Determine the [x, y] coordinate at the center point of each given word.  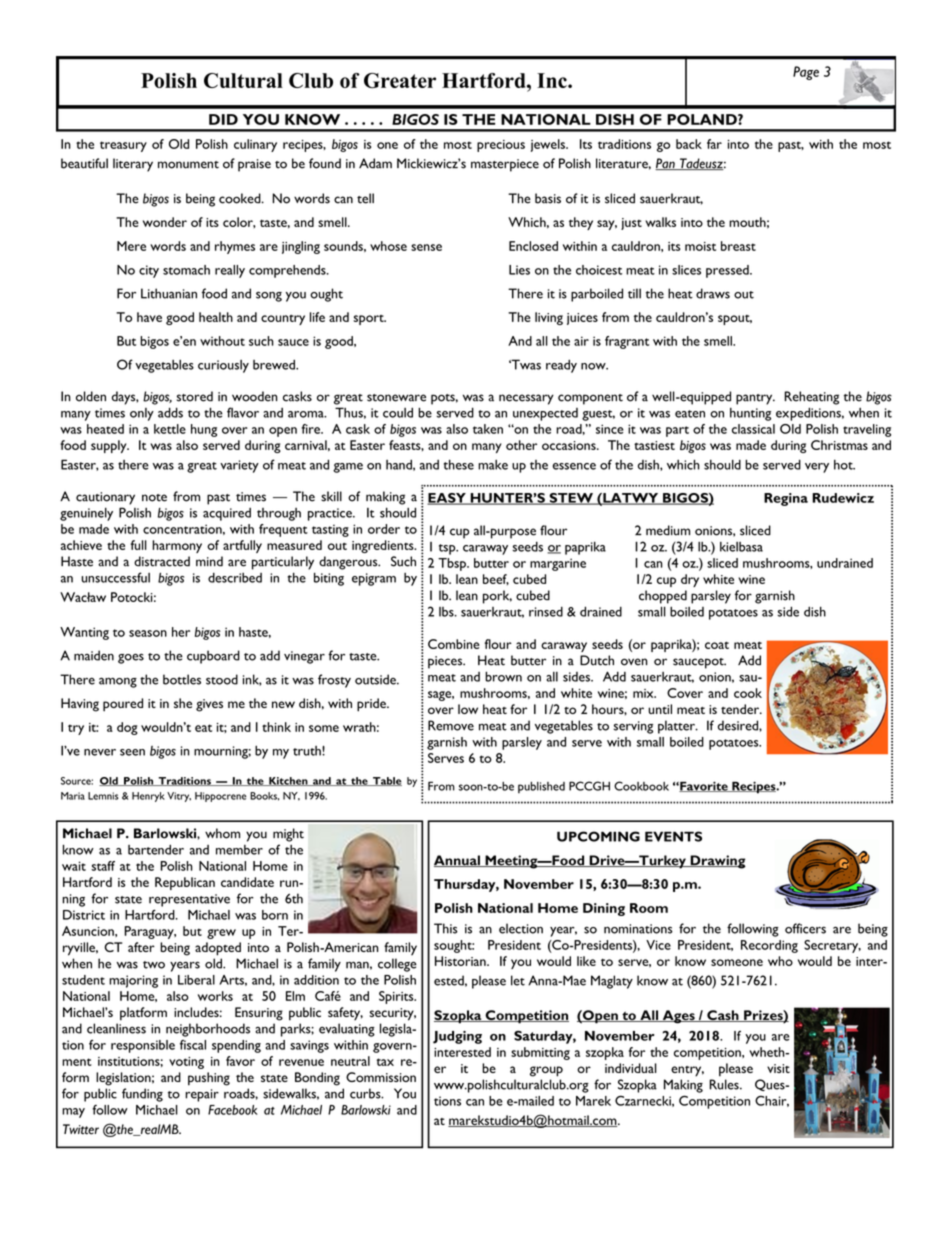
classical [753, 429]
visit [778, 1068]
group [546, 1071]
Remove [451, 725]
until [660, 709]
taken [488, 429]
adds [170, 412]
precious [501, 146]
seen [132, 752]
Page [806, 73]
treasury [123, 146]
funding [142, 1095]
